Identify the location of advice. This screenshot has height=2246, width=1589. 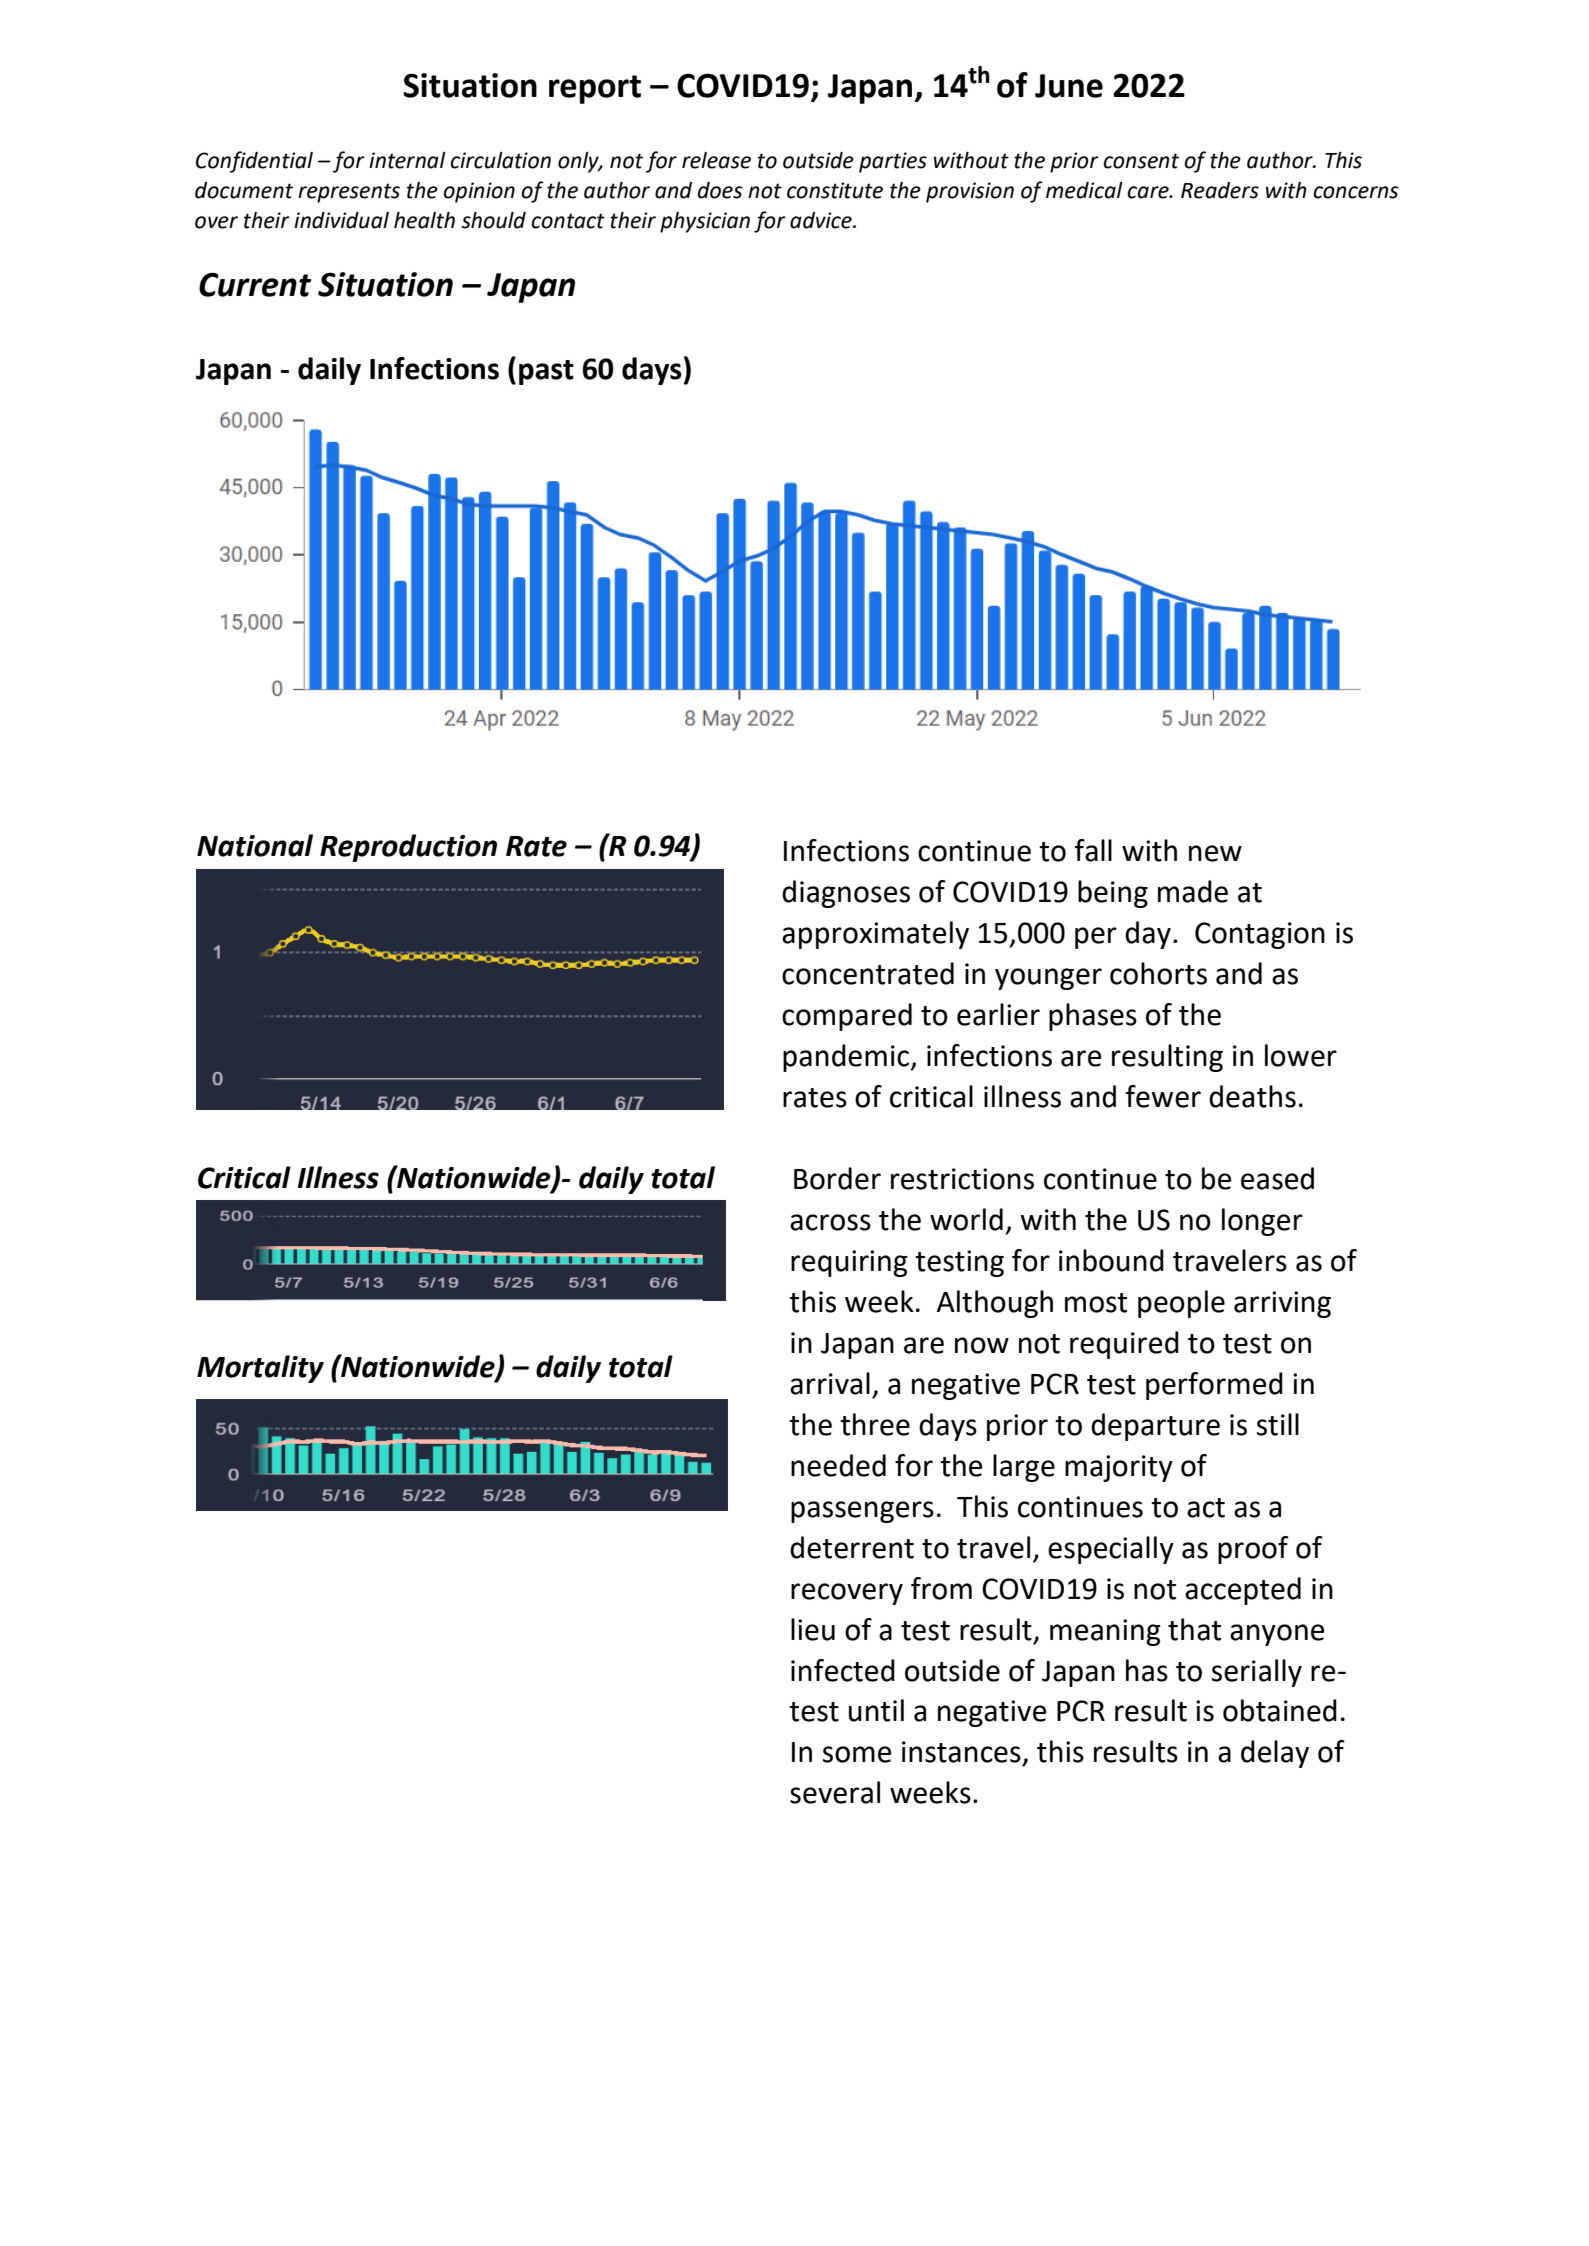
(822, 220).
